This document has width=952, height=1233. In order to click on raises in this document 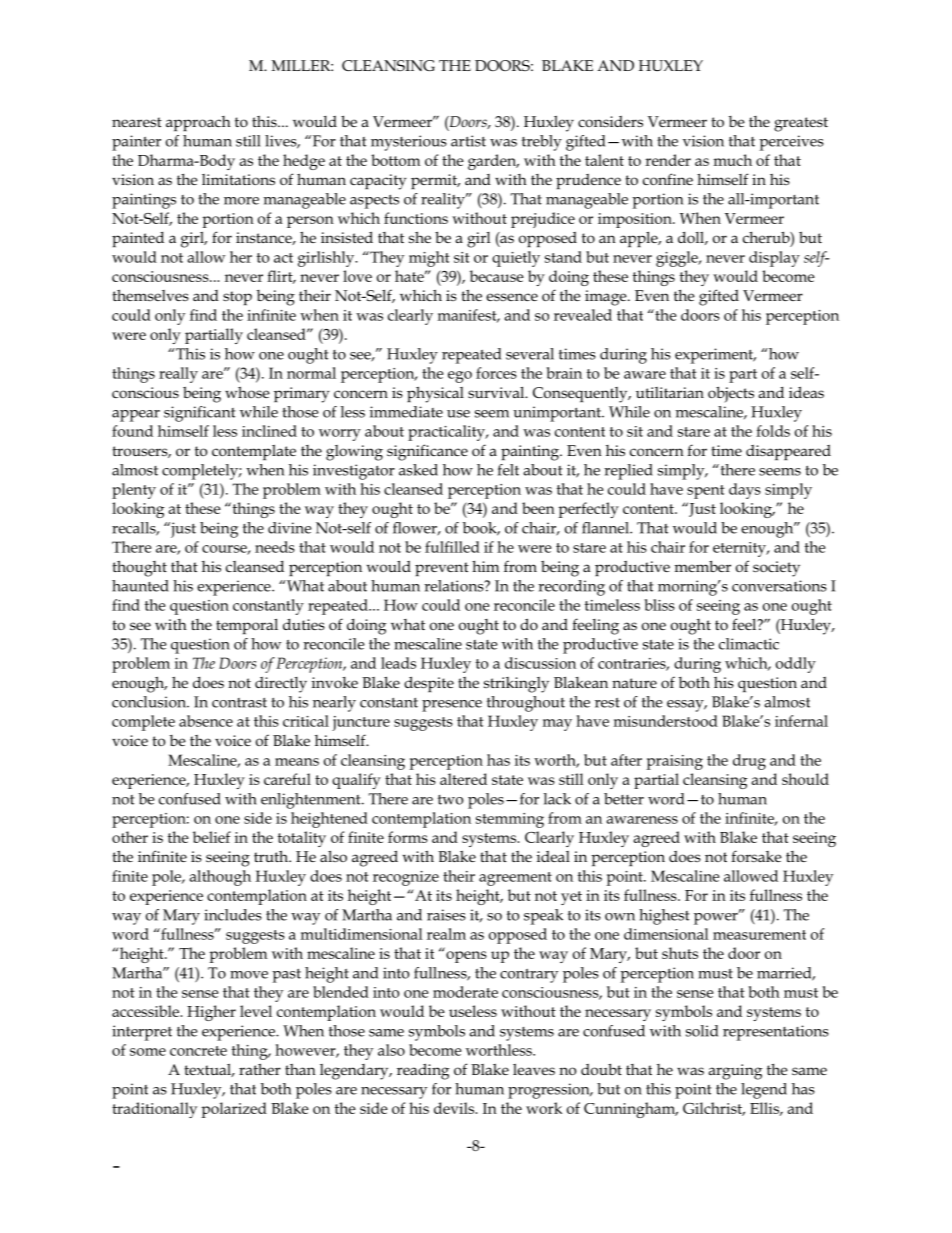, I will do `click(446, 915)`.
